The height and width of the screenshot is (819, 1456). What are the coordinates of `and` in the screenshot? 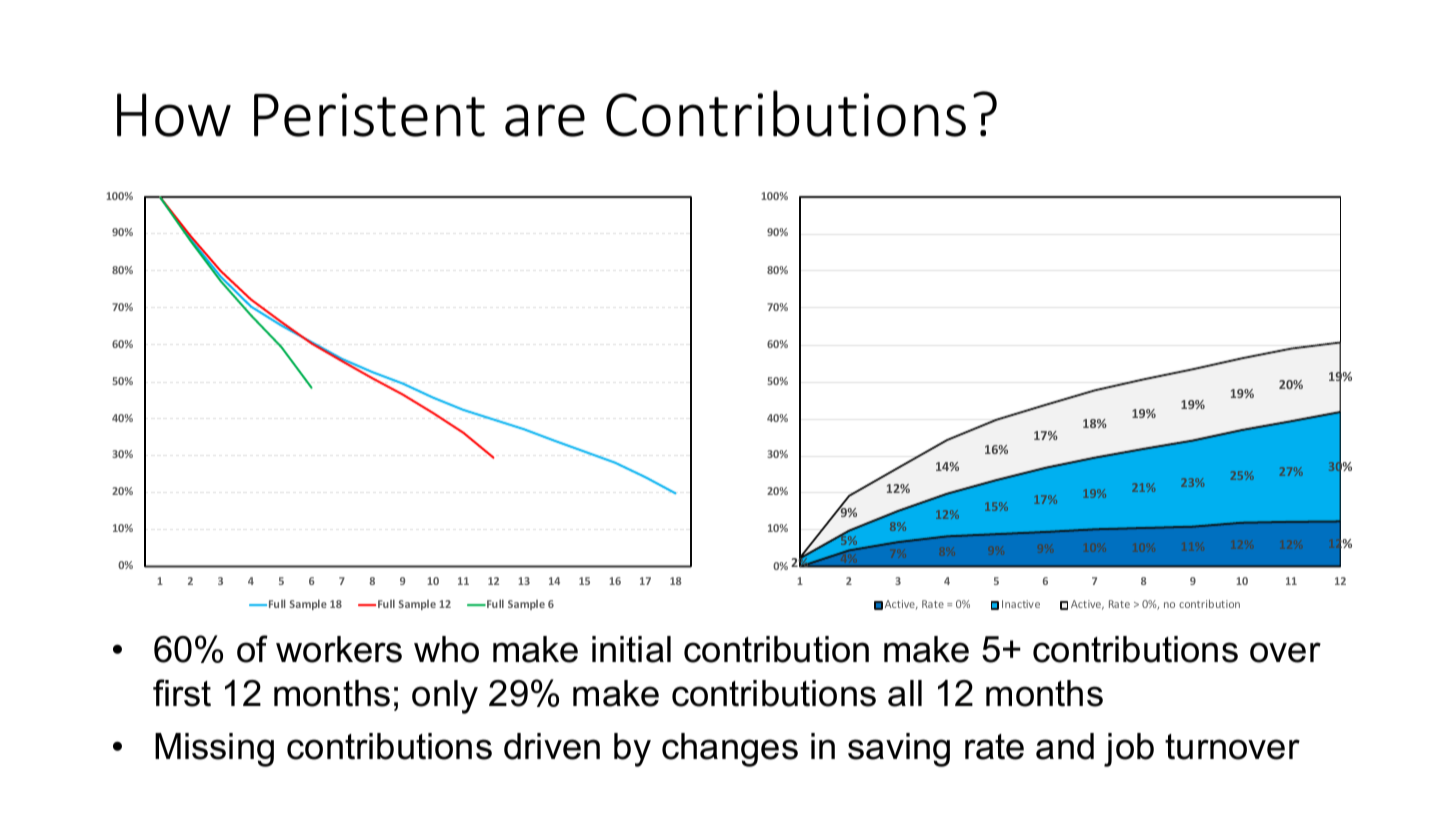 It's located at (1065, 746).
